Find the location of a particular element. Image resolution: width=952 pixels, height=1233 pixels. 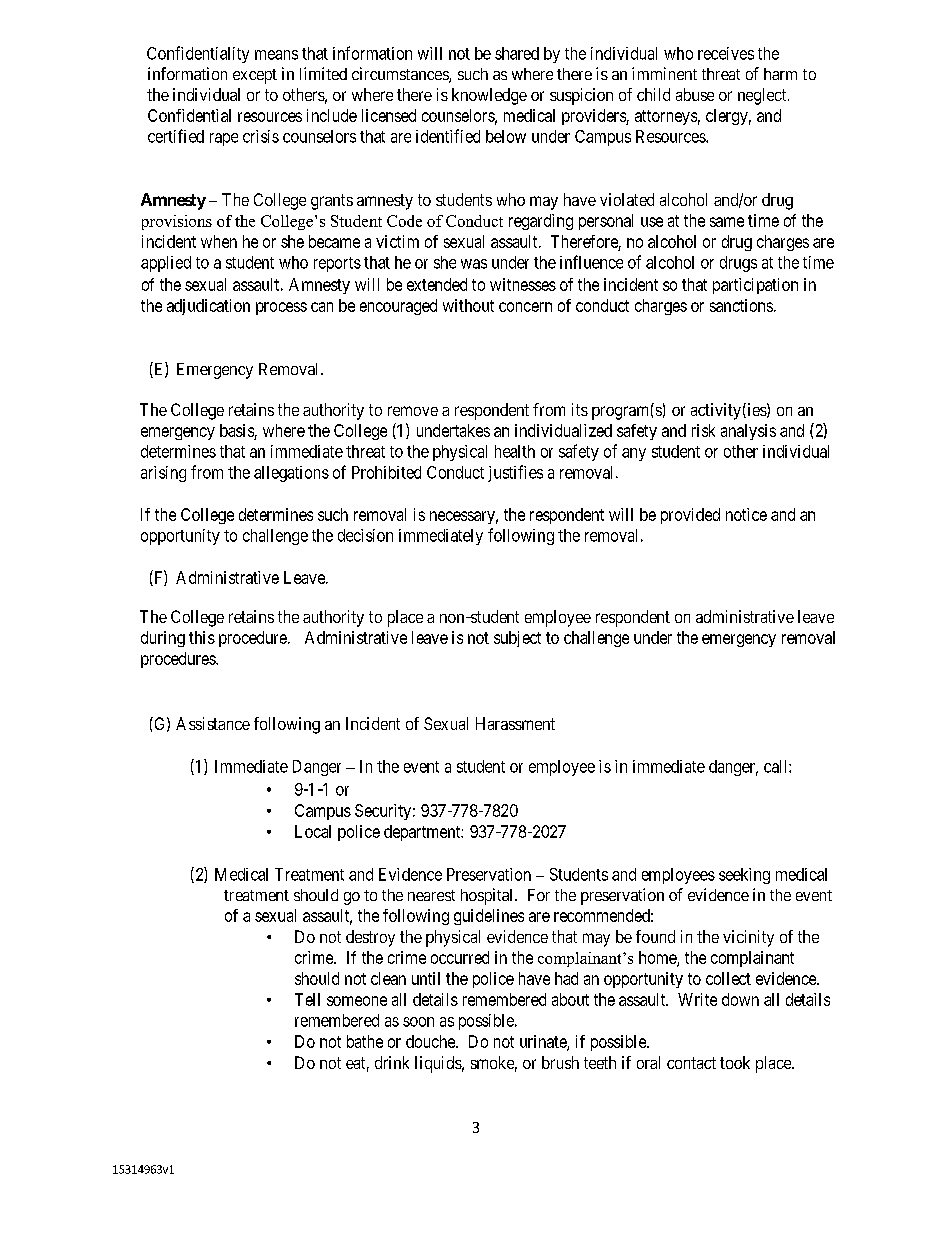

except is located at coordinates (255, 76).
